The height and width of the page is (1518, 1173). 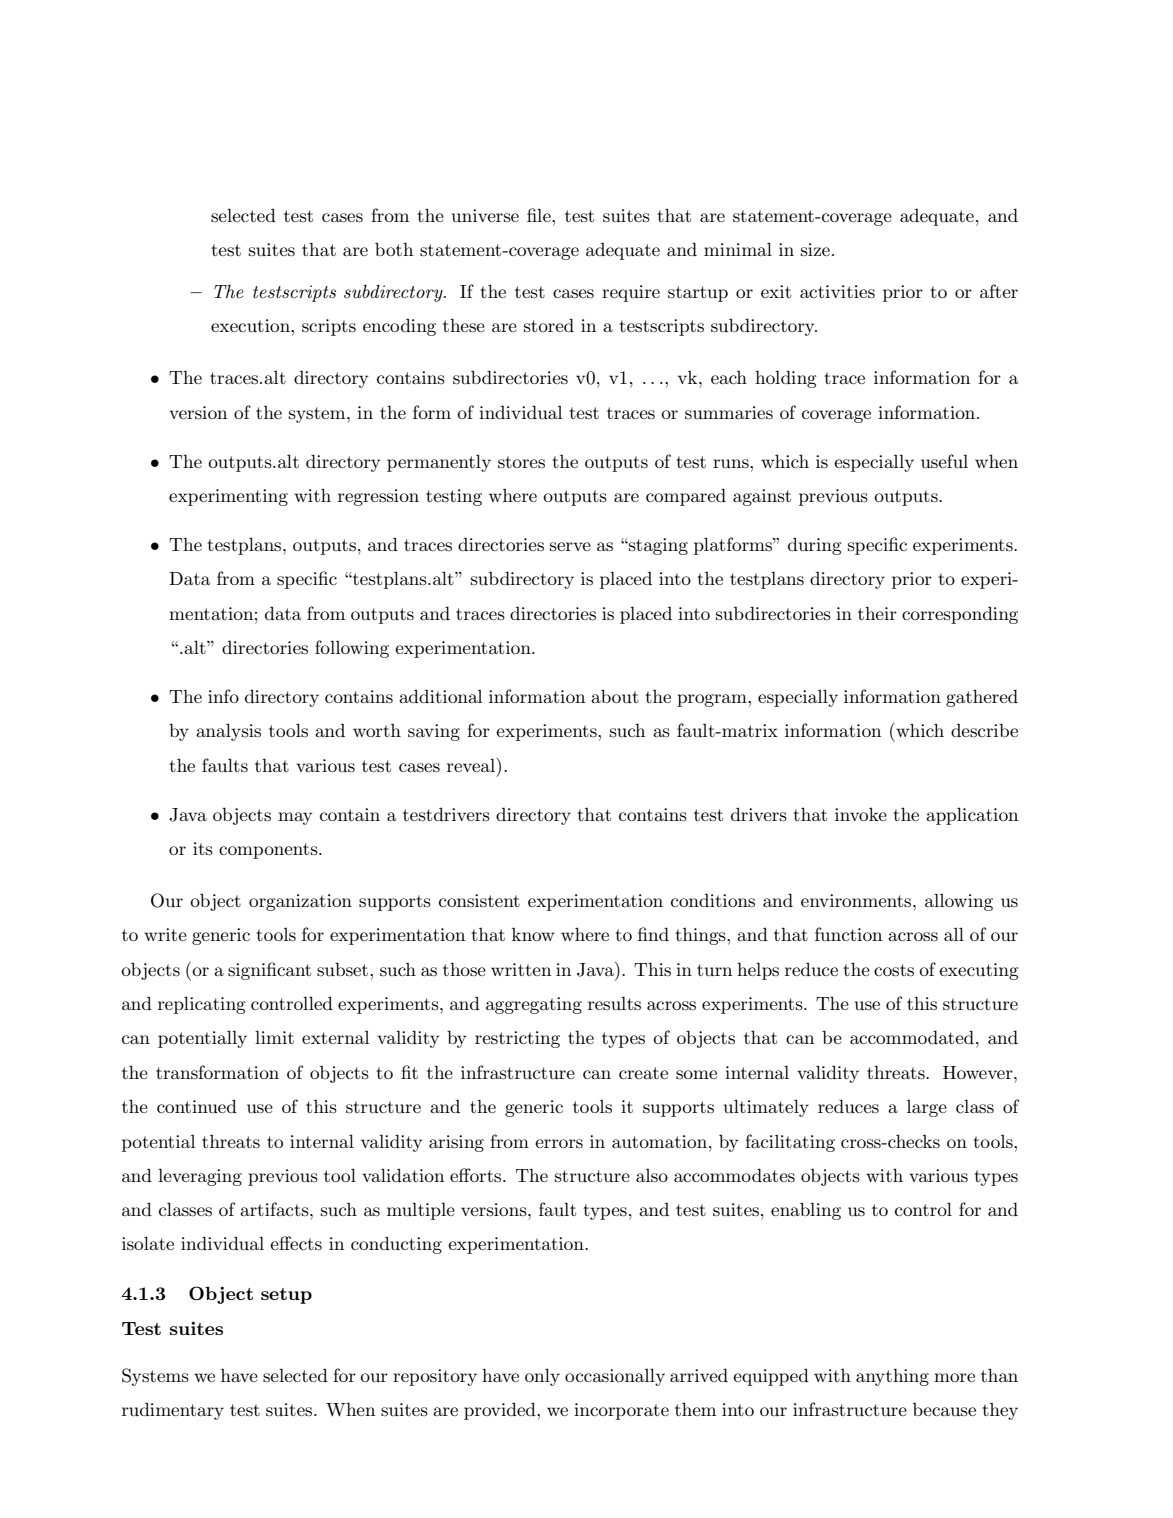 I want to click on continued, so click(x=197, y=1106).
